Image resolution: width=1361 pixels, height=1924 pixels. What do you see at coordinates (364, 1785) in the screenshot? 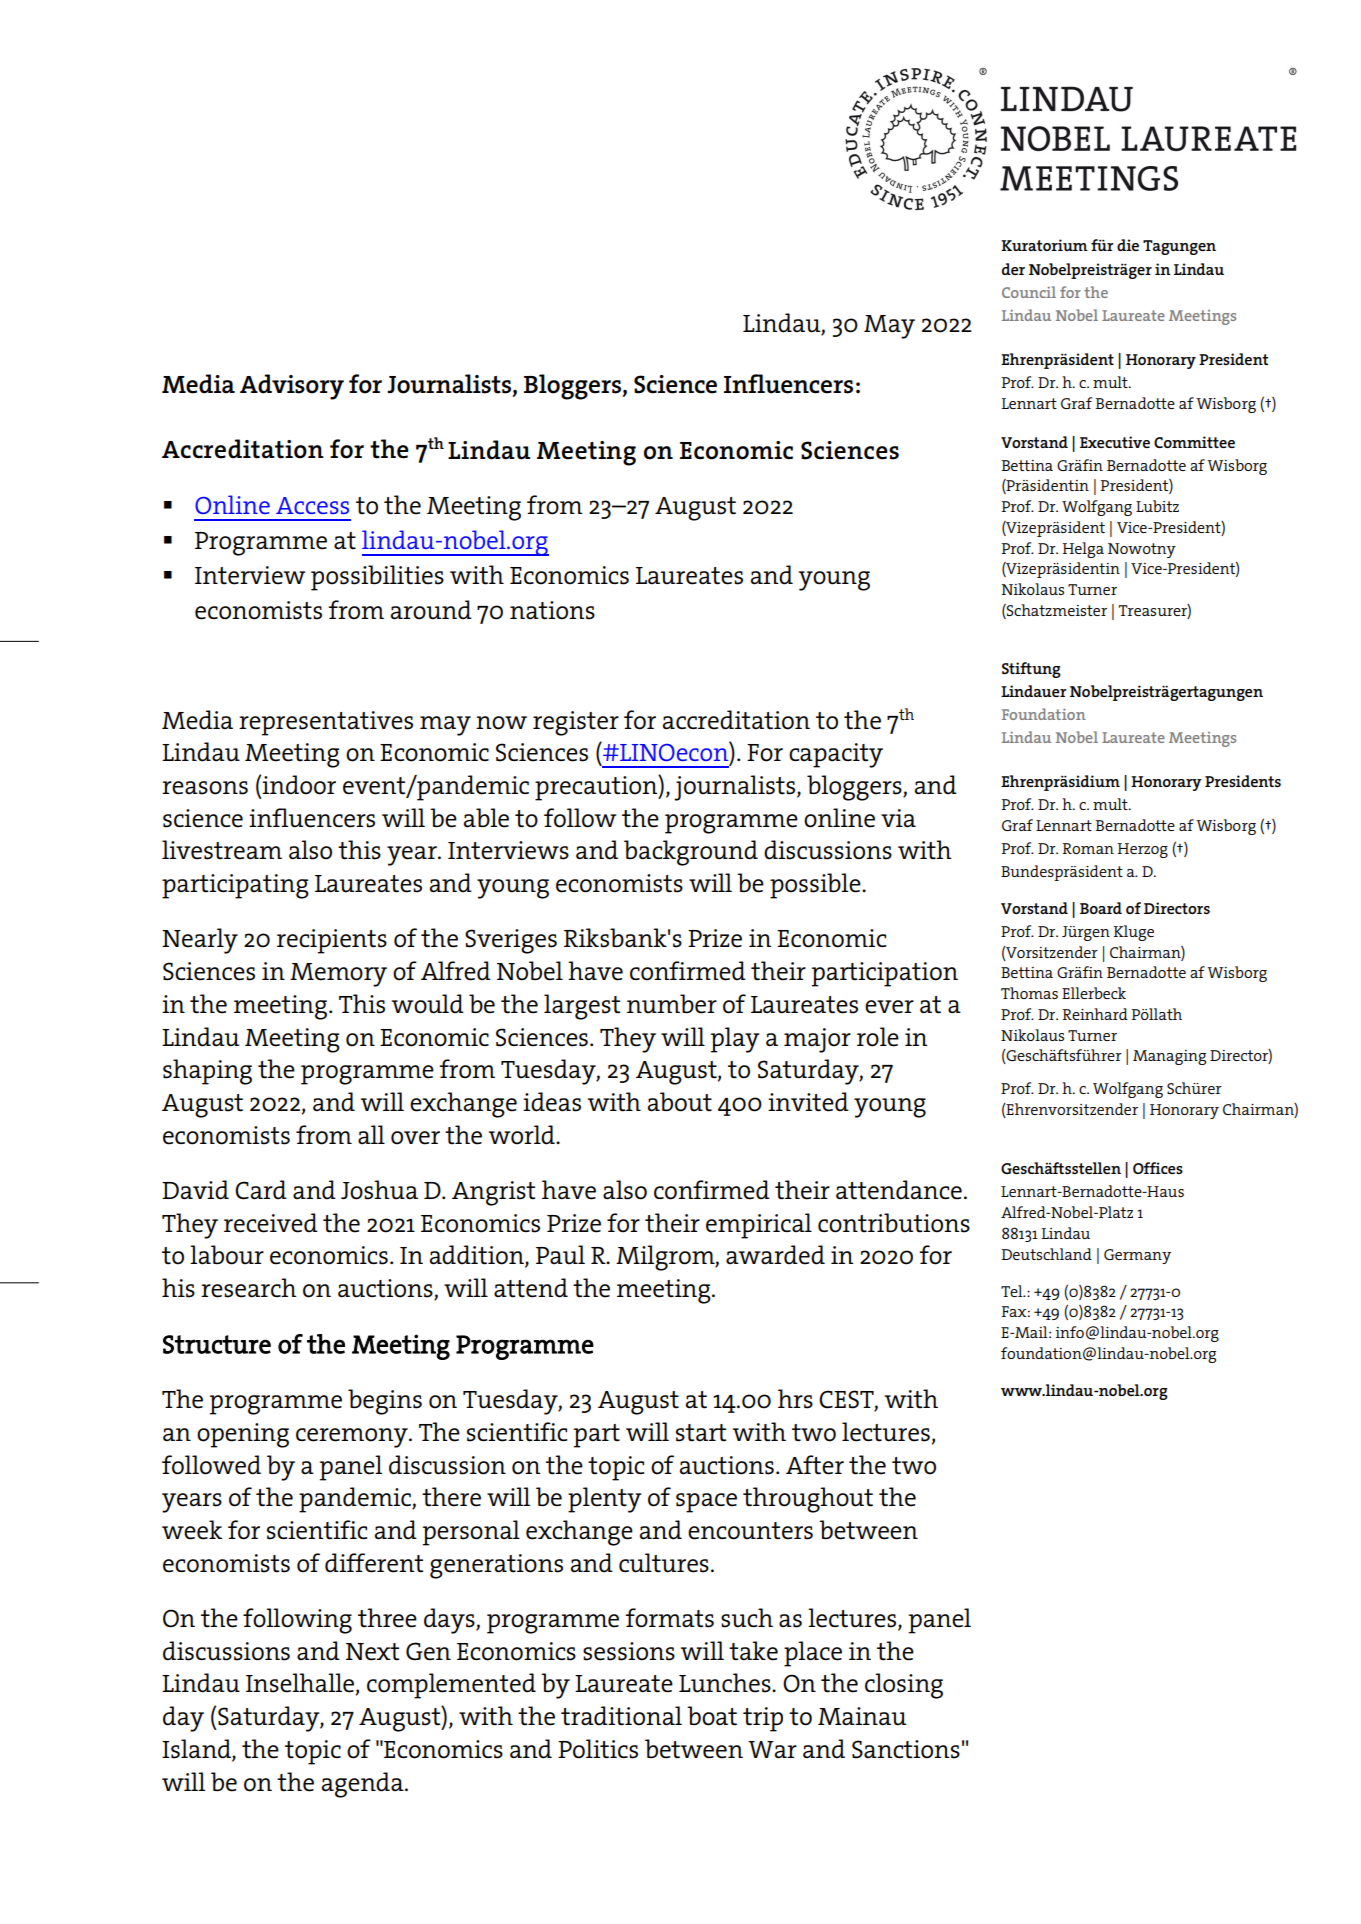
I see `agenda` at bounding box center [364, 1785].
